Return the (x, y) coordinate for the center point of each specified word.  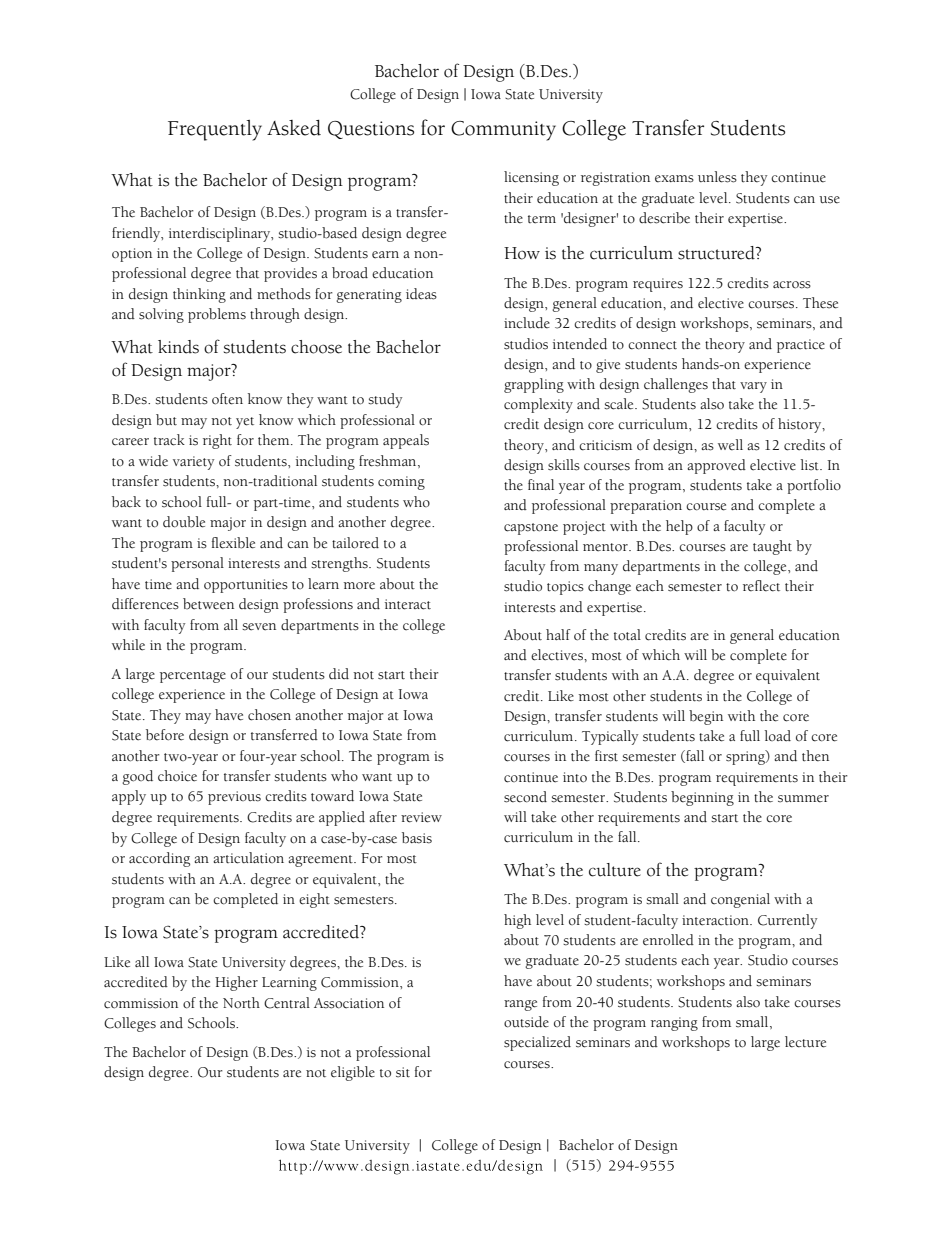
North (241, 1003)
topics (565, 588)
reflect (761, 586)
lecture (805, 1042)
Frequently (215, 130)
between (208, 604)
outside (526, 1022)
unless (717, 177)
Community (503, 131)
